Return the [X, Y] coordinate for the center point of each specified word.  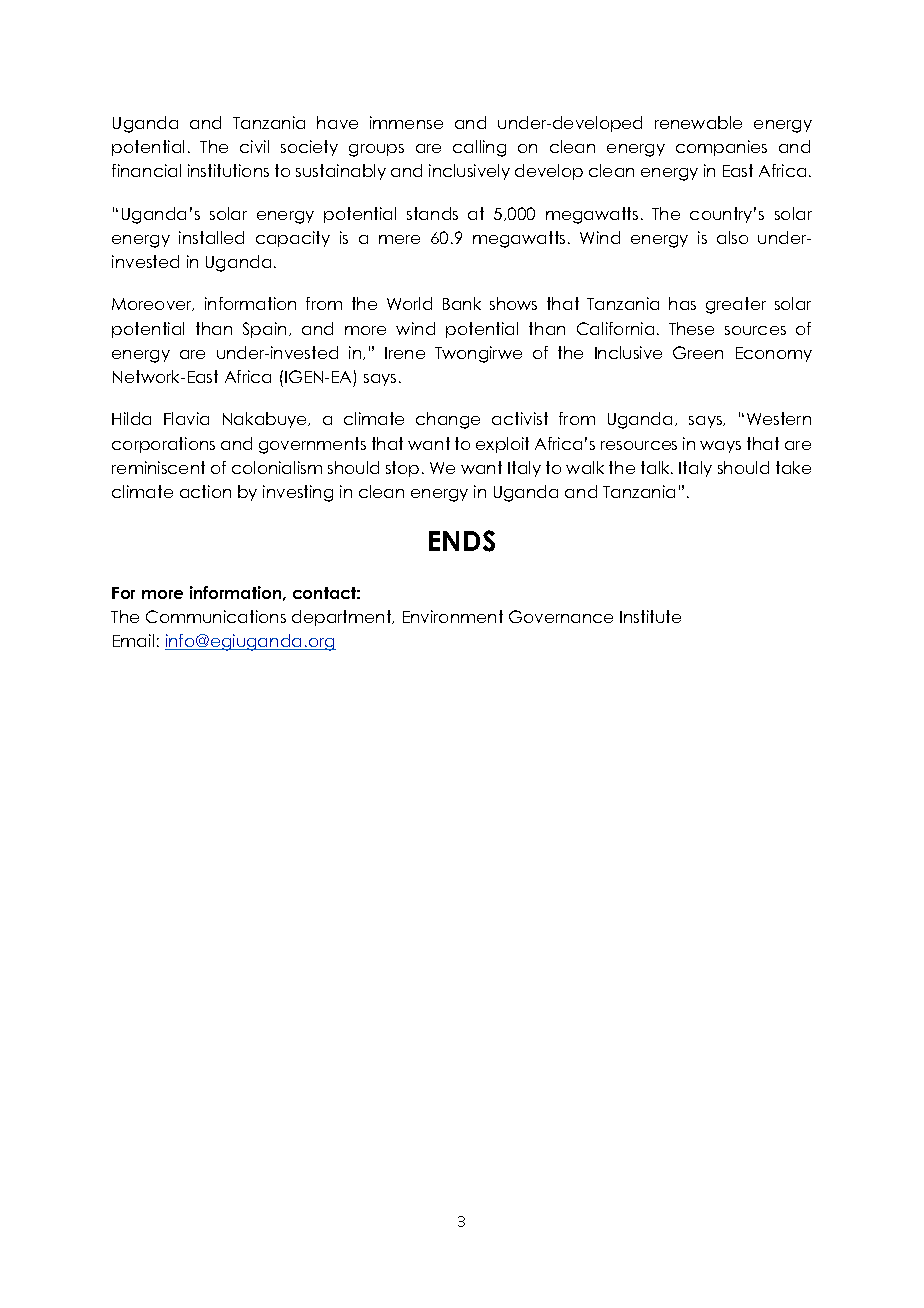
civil [254, 146]
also [732, 237]
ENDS [462, 541]
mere [399, 239]
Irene [405, 353]
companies [721, 148]
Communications [216, 616]
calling [479, 148]
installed [211, 237]
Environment [453, 616]
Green [698, 352]
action [205, 491]
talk [657, 467]
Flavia [186, 418]
